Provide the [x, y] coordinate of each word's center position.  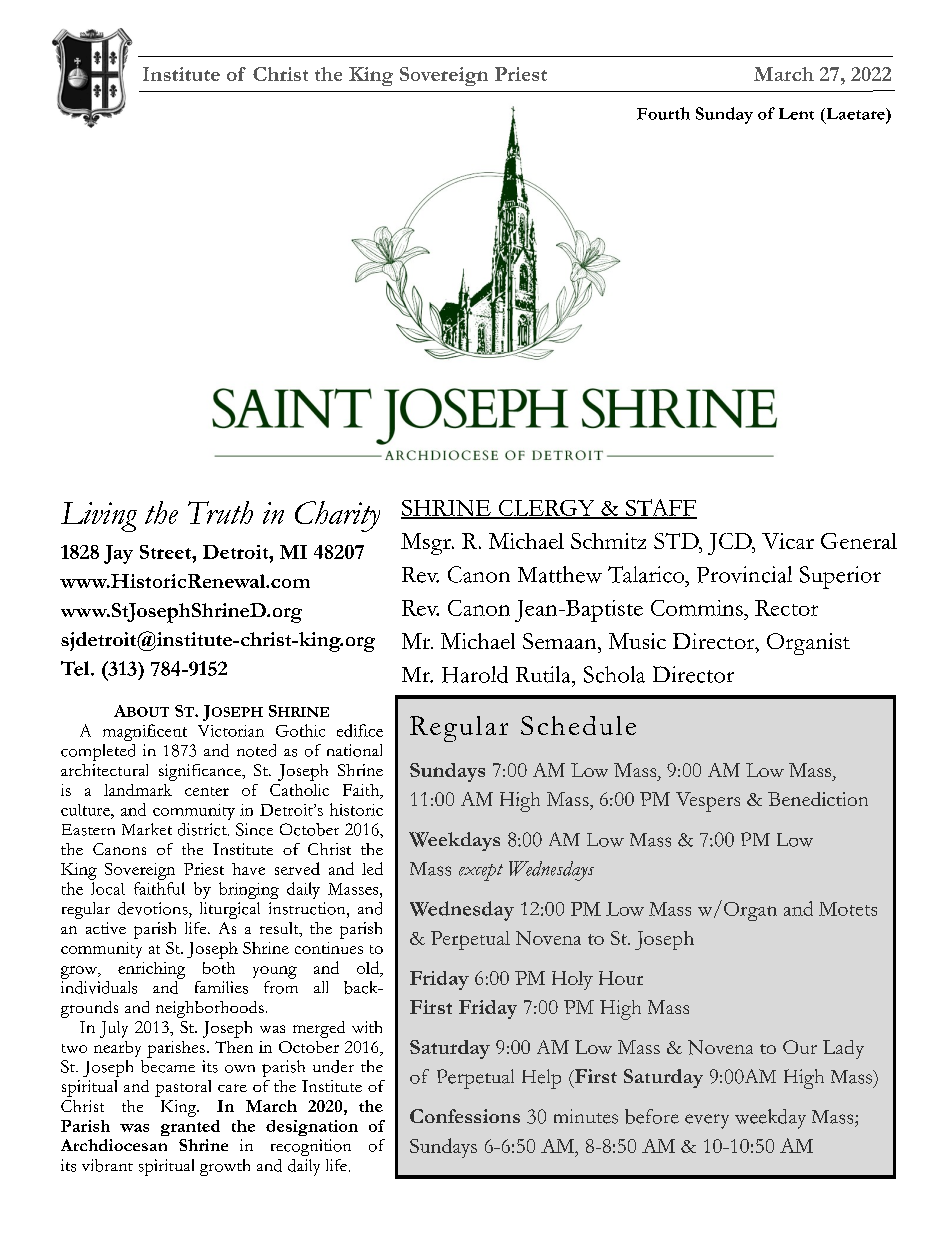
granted [190, 1128]
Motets [848, 909]
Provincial [744, 574]
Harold [475, 674]
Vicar [788, 541]
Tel [76, 668]
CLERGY [546, 509]
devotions [154, 908]
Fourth [663, 113]
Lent [796, 114]
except [481, 872]
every [707, 1121]
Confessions [465, 1116]
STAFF [660, 508]
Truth [220, 512]
